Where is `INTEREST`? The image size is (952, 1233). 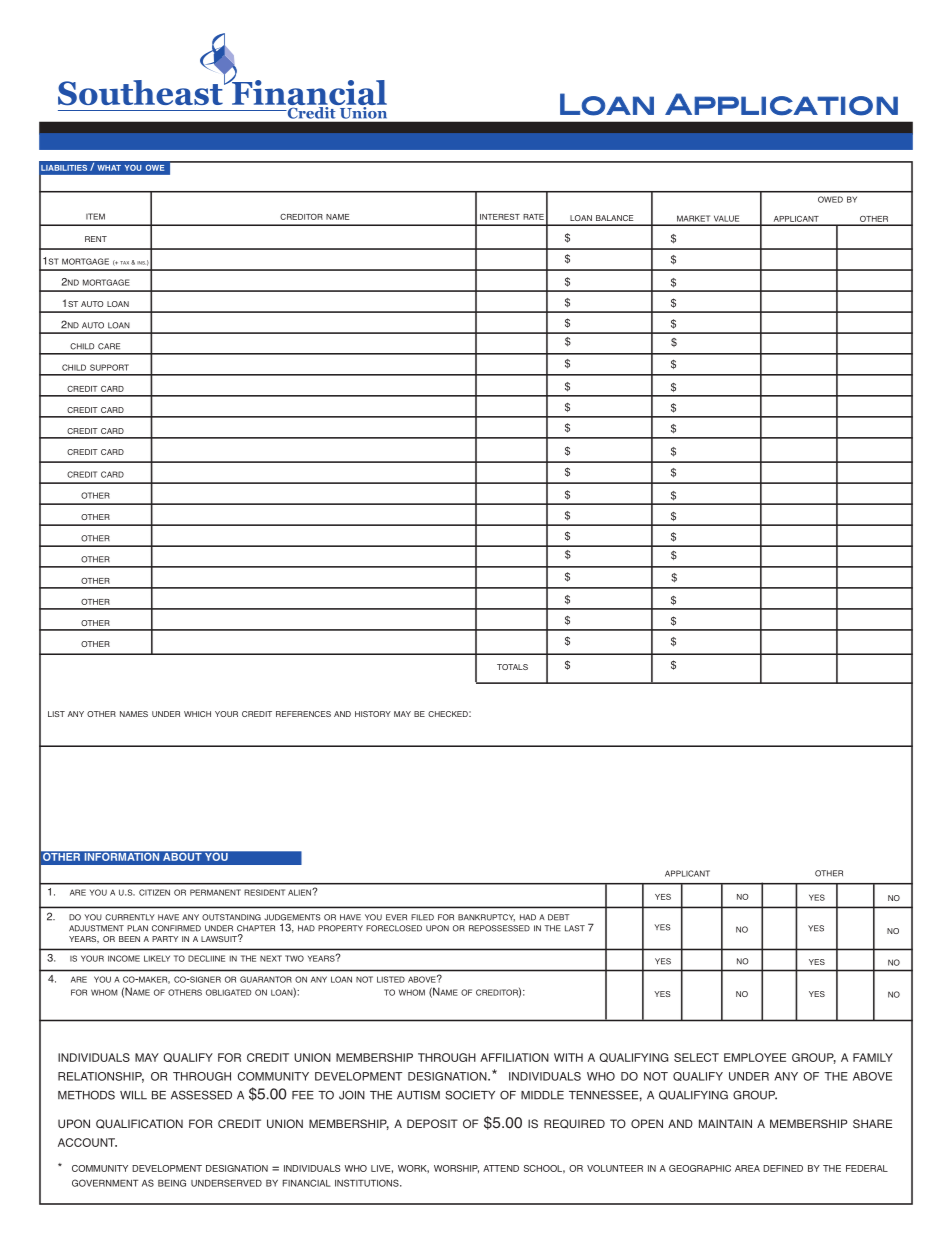 INTEREST is located at coordinates (500, 217).
